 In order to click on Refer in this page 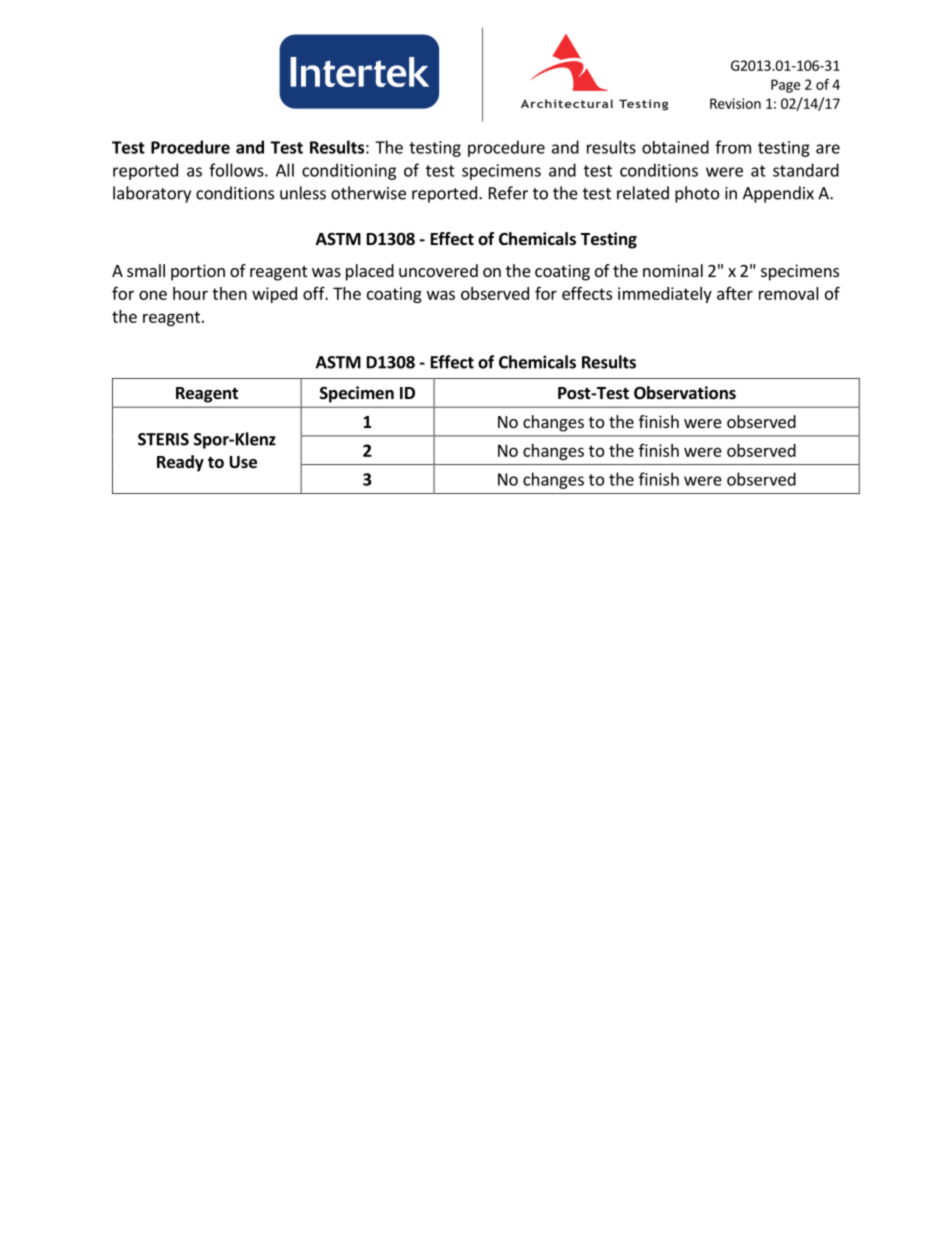, I will do `click(508, 193)`.
